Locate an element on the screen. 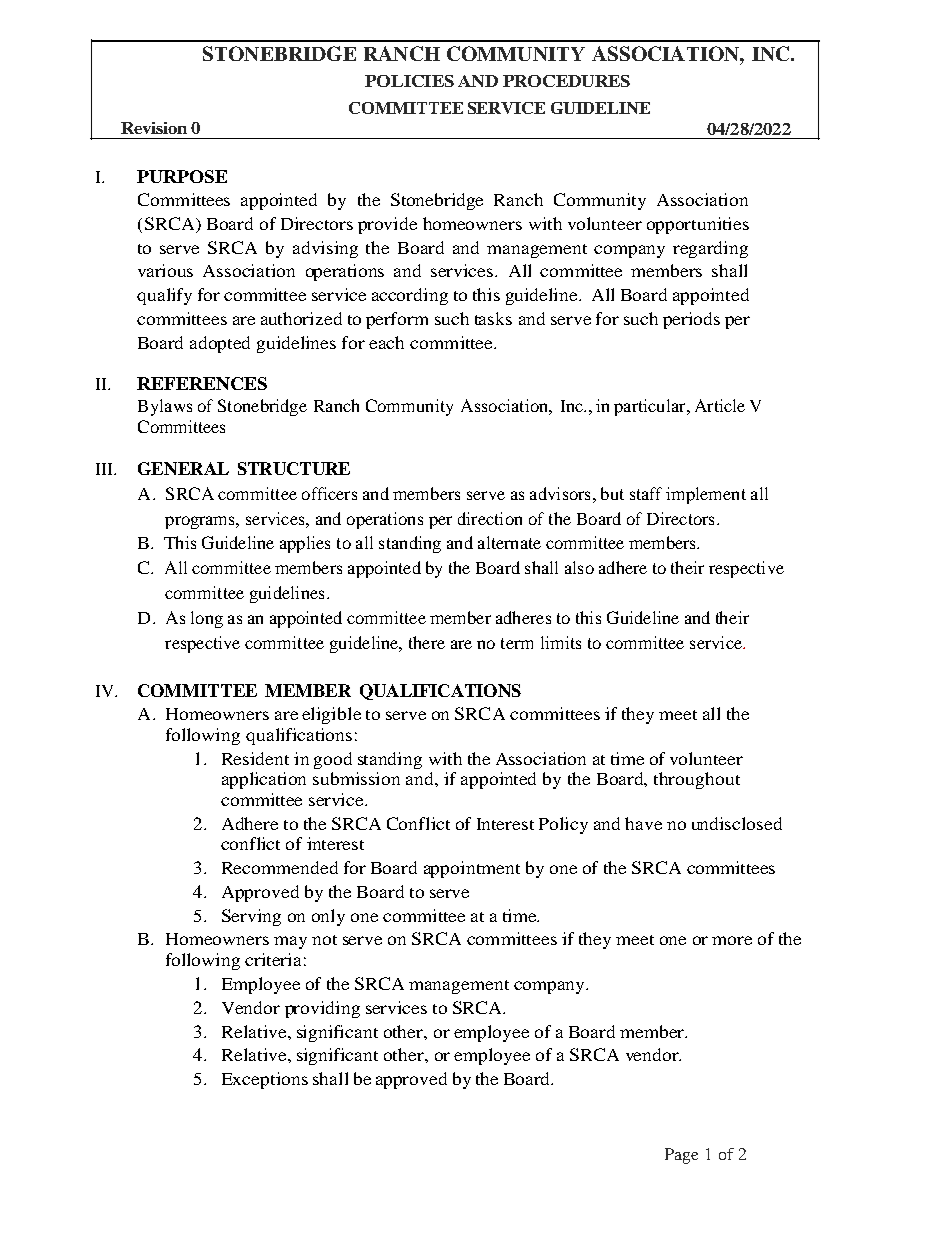  providing is located at coordinates (322, 1009).
